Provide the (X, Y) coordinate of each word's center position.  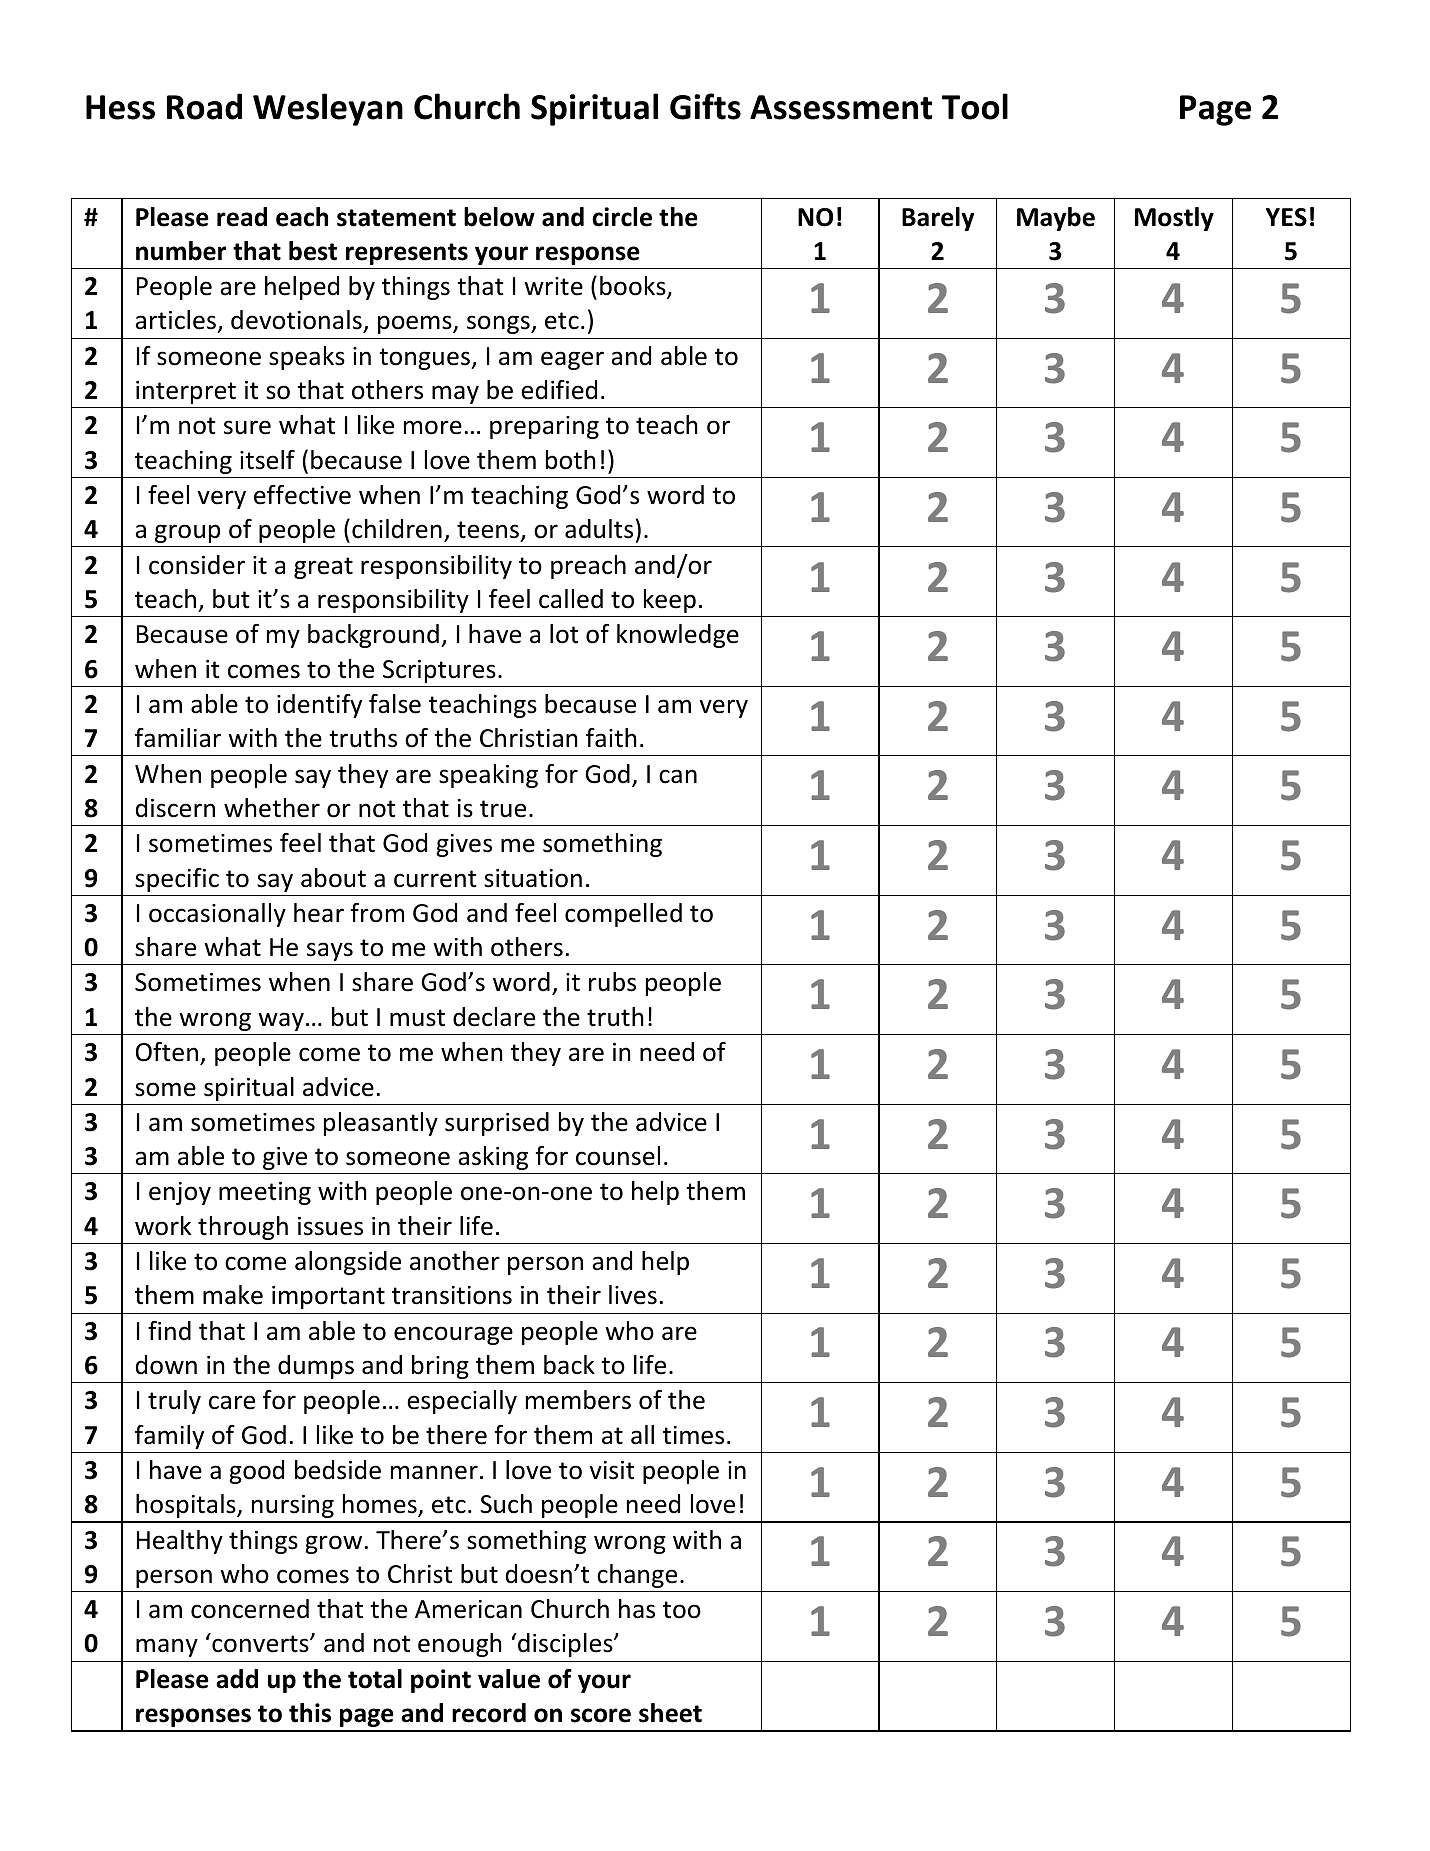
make (233, 1295)
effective (302, 495)
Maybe (1056, 219)
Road (204, 106)
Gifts (705, 106)
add (237, 1679)
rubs (612, 982)
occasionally (217, 915)
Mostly (1174, 219)
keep (670, 601)
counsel (618, 1156)
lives (633, 1295)
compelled (623, 915)
